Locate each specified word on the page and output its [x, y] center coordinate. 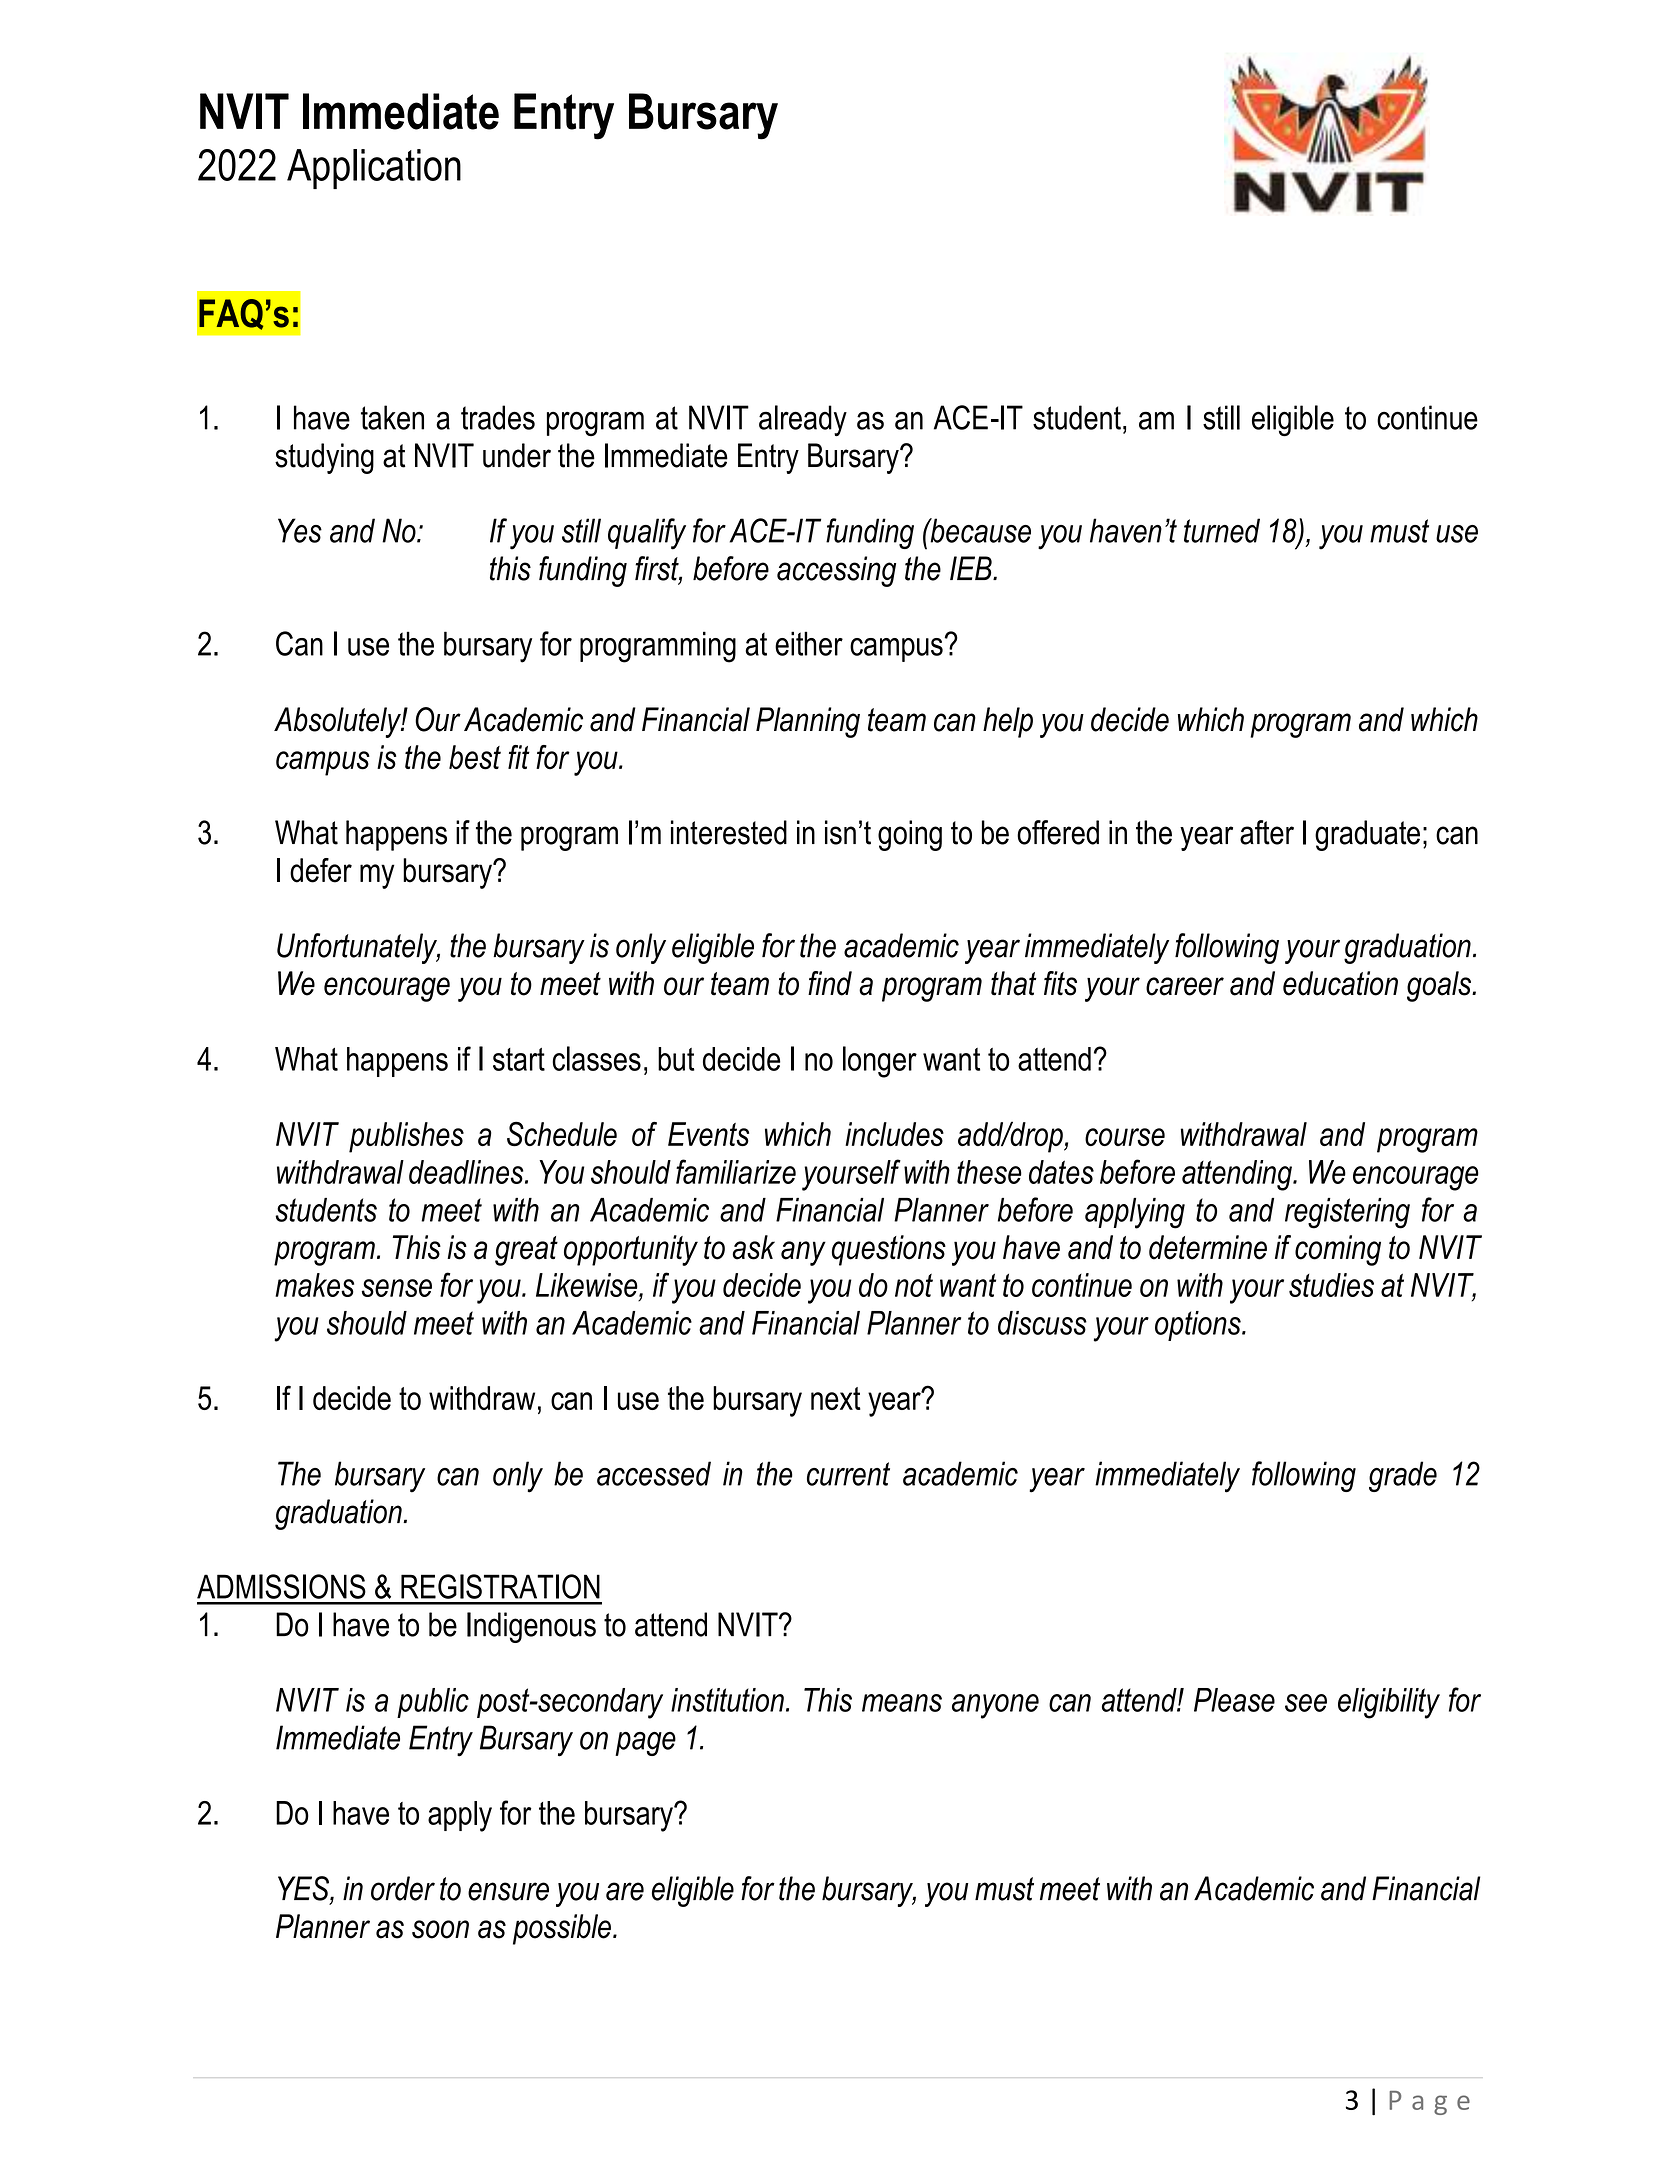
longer [880, 1062]
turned [1222, 530]
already [803, 421]
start [519, 1059]
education [1340, 983]
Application [374, 169]
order [403, 1888]
